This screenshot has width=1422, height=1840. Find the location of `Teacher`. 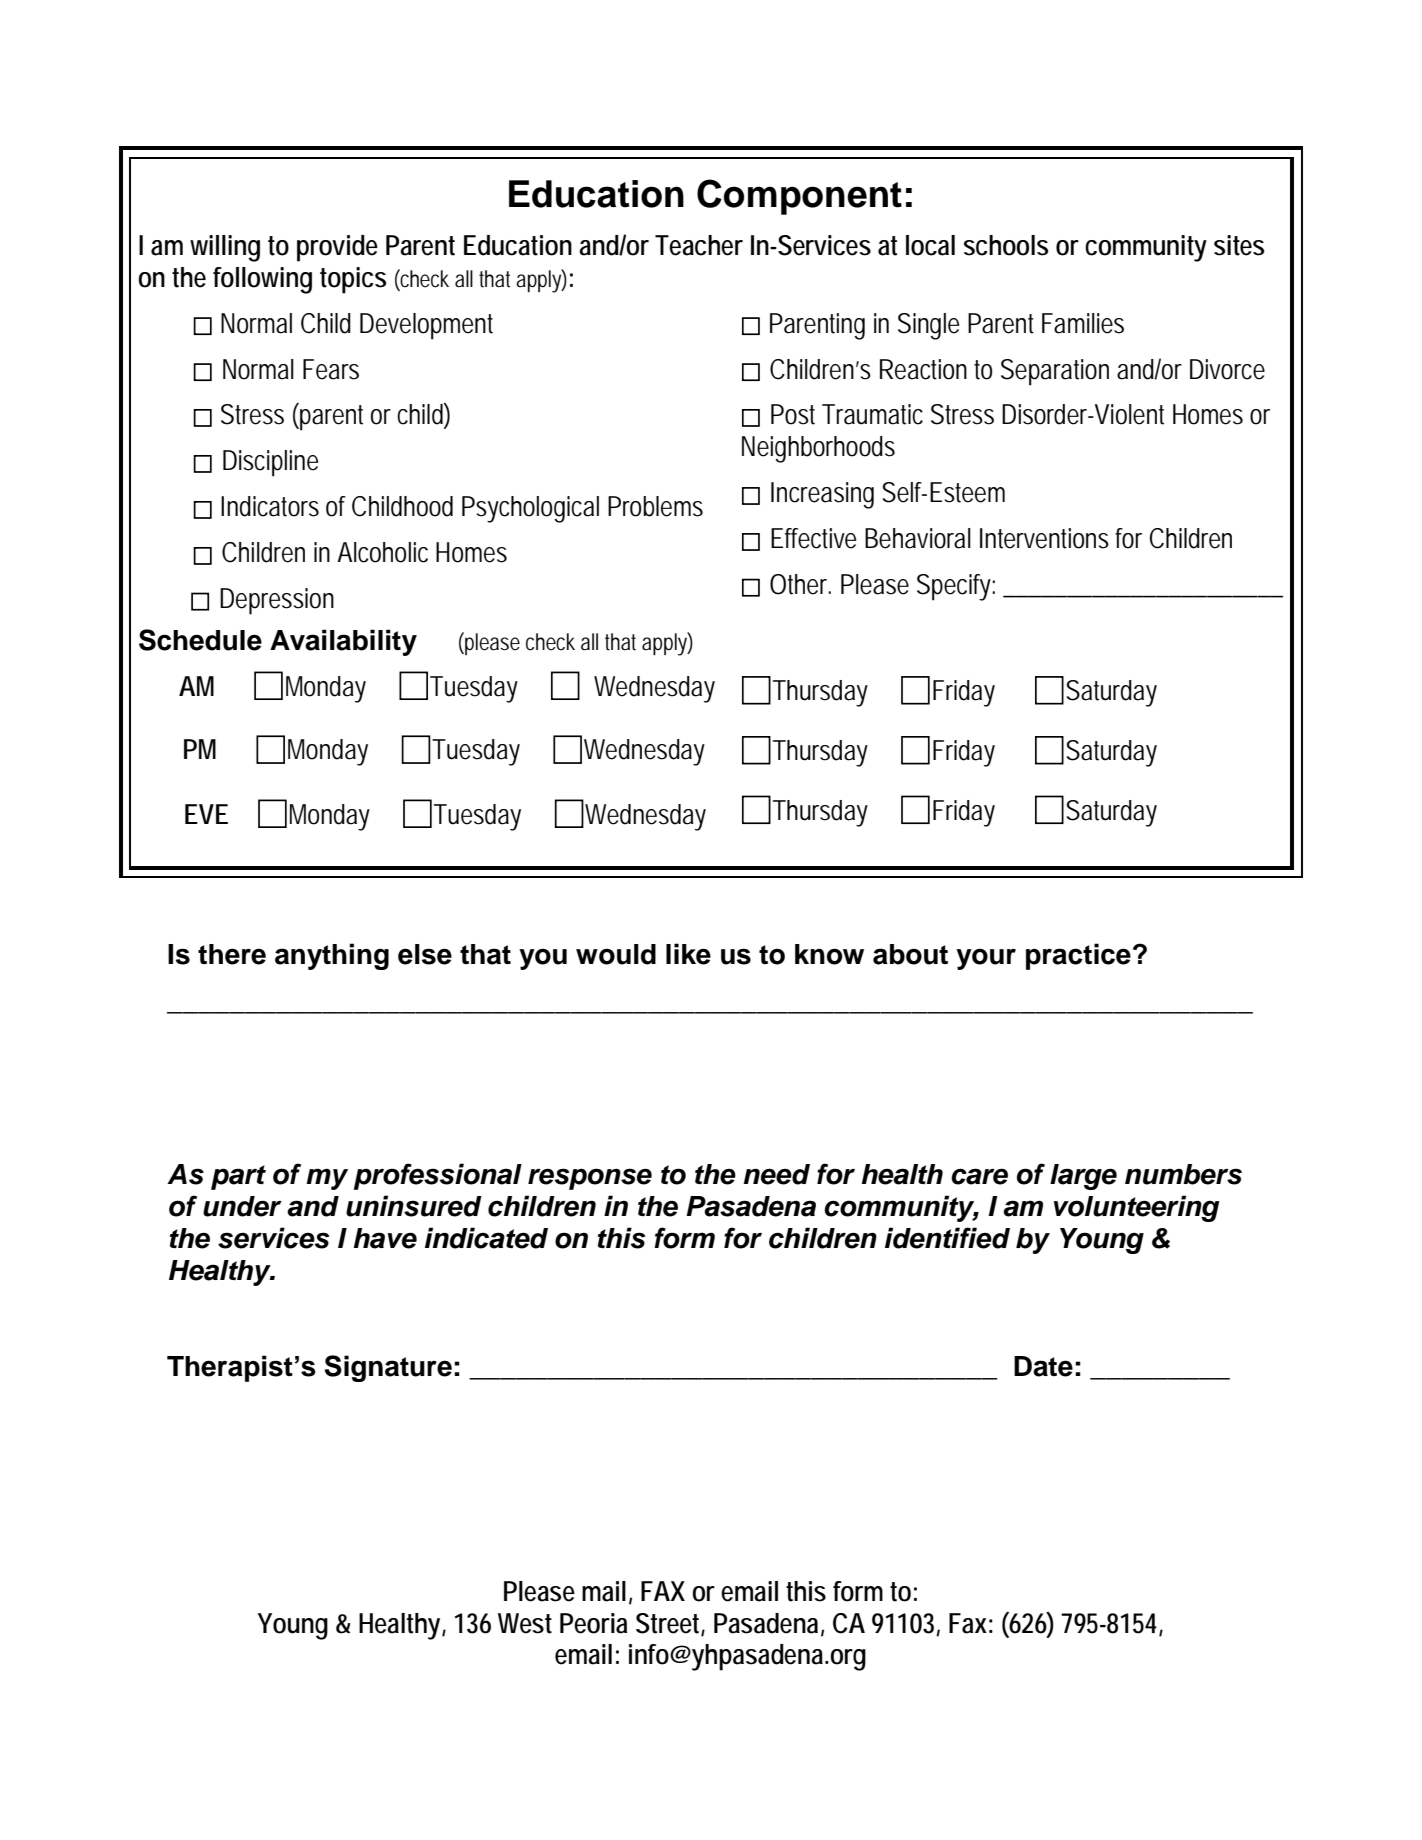

Teacher is located at coordinates (699, 245).
